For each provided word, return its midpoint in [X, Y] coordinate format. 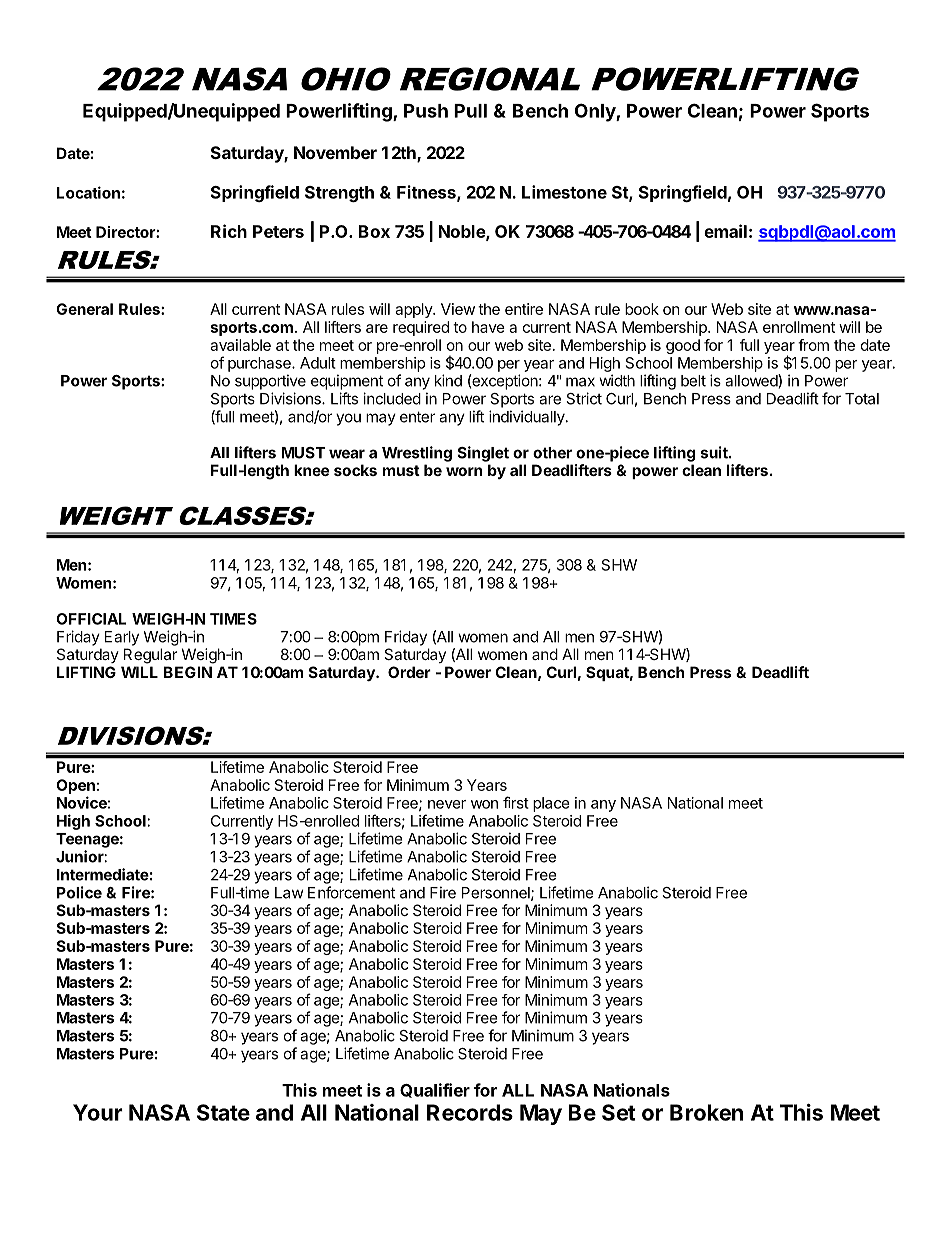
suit [715, 452]
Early [122, 638]
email [725, 231]
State [223, 1112]
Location [88, 192]
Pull [470, 111]
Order [409, 672]
